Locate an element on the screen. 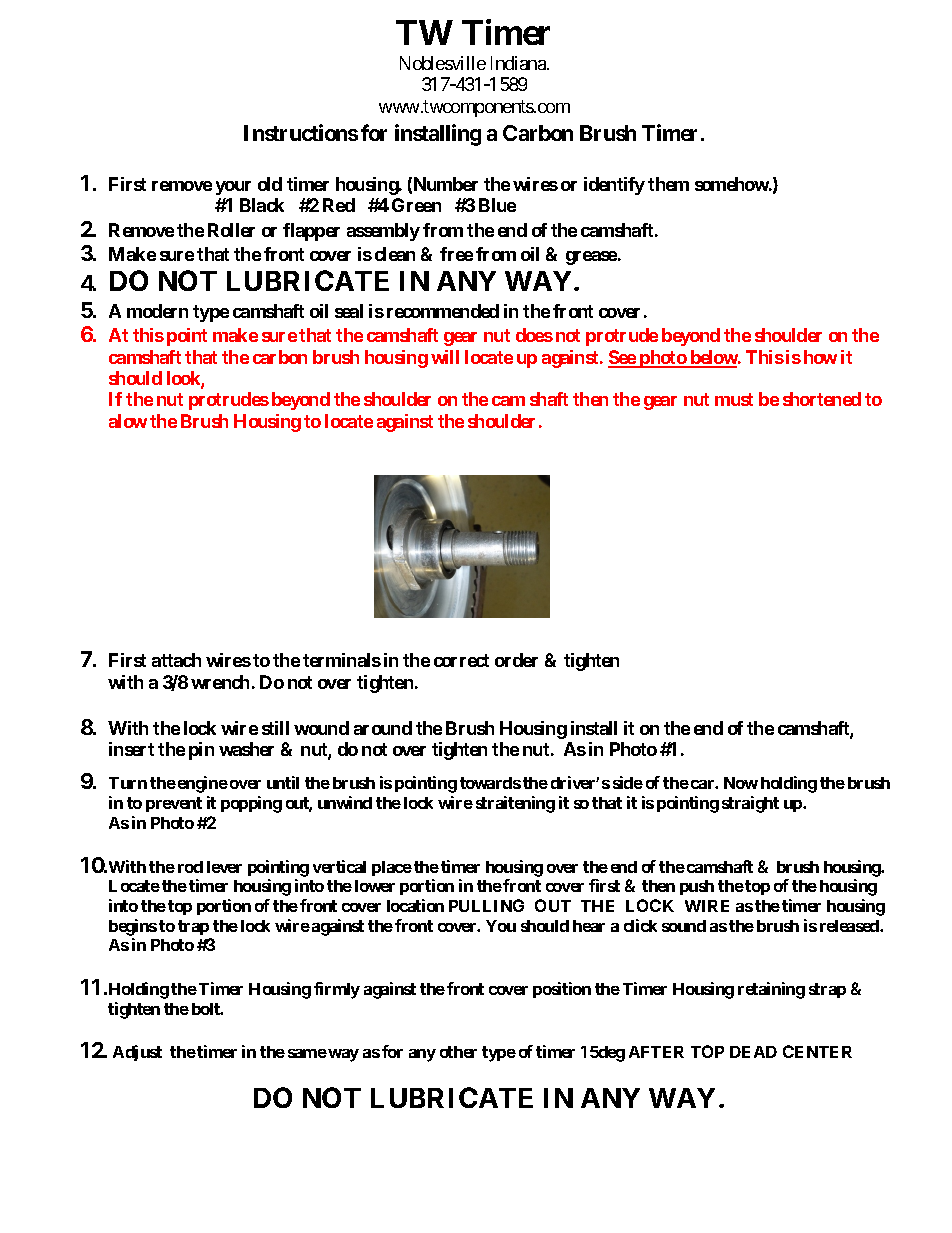 This screenshot has height=1233, width=952. recommended is located at coordinates (443, 311).
